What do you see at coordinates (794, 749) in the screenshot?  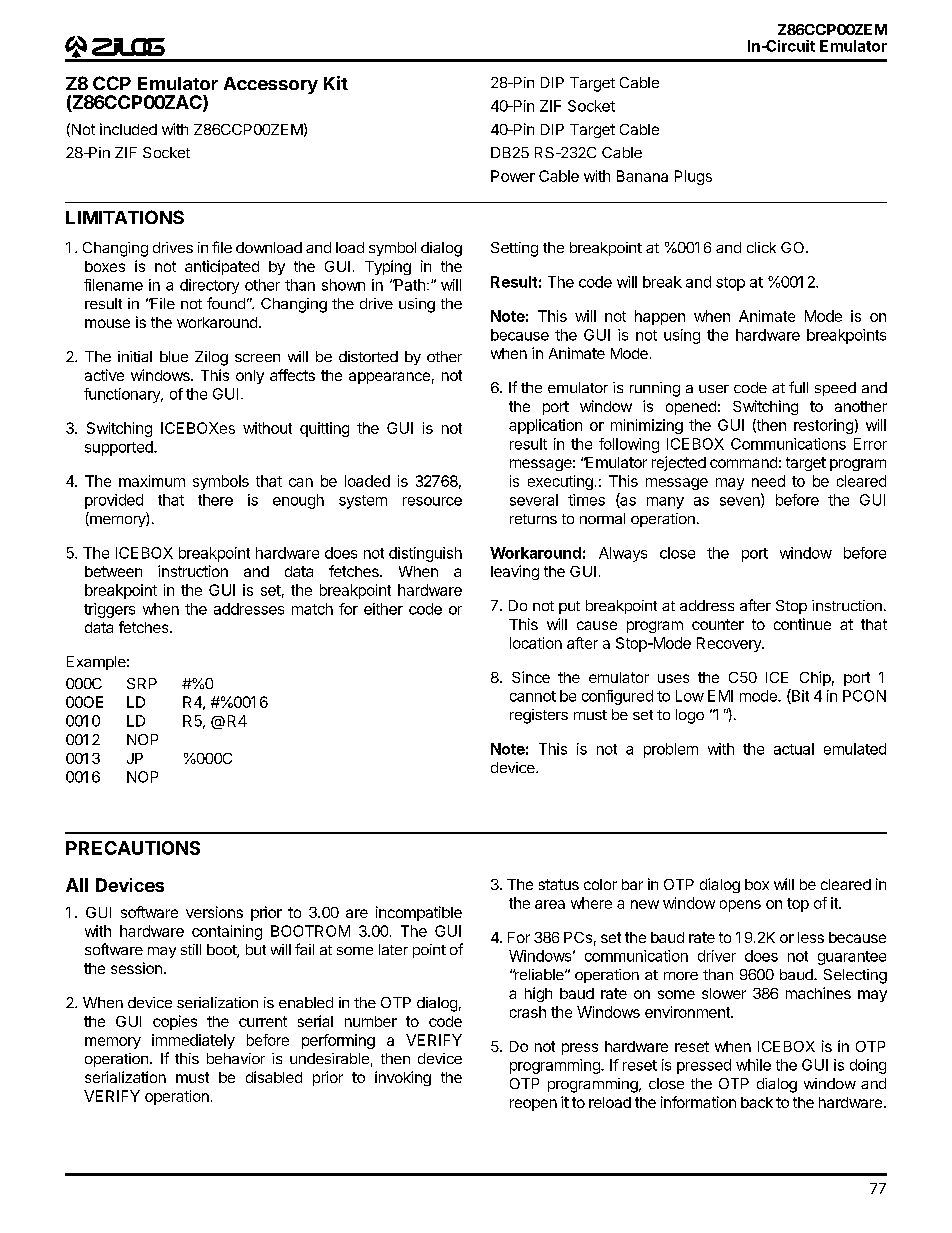 I see `actual` at bounding box center [794, 749].
